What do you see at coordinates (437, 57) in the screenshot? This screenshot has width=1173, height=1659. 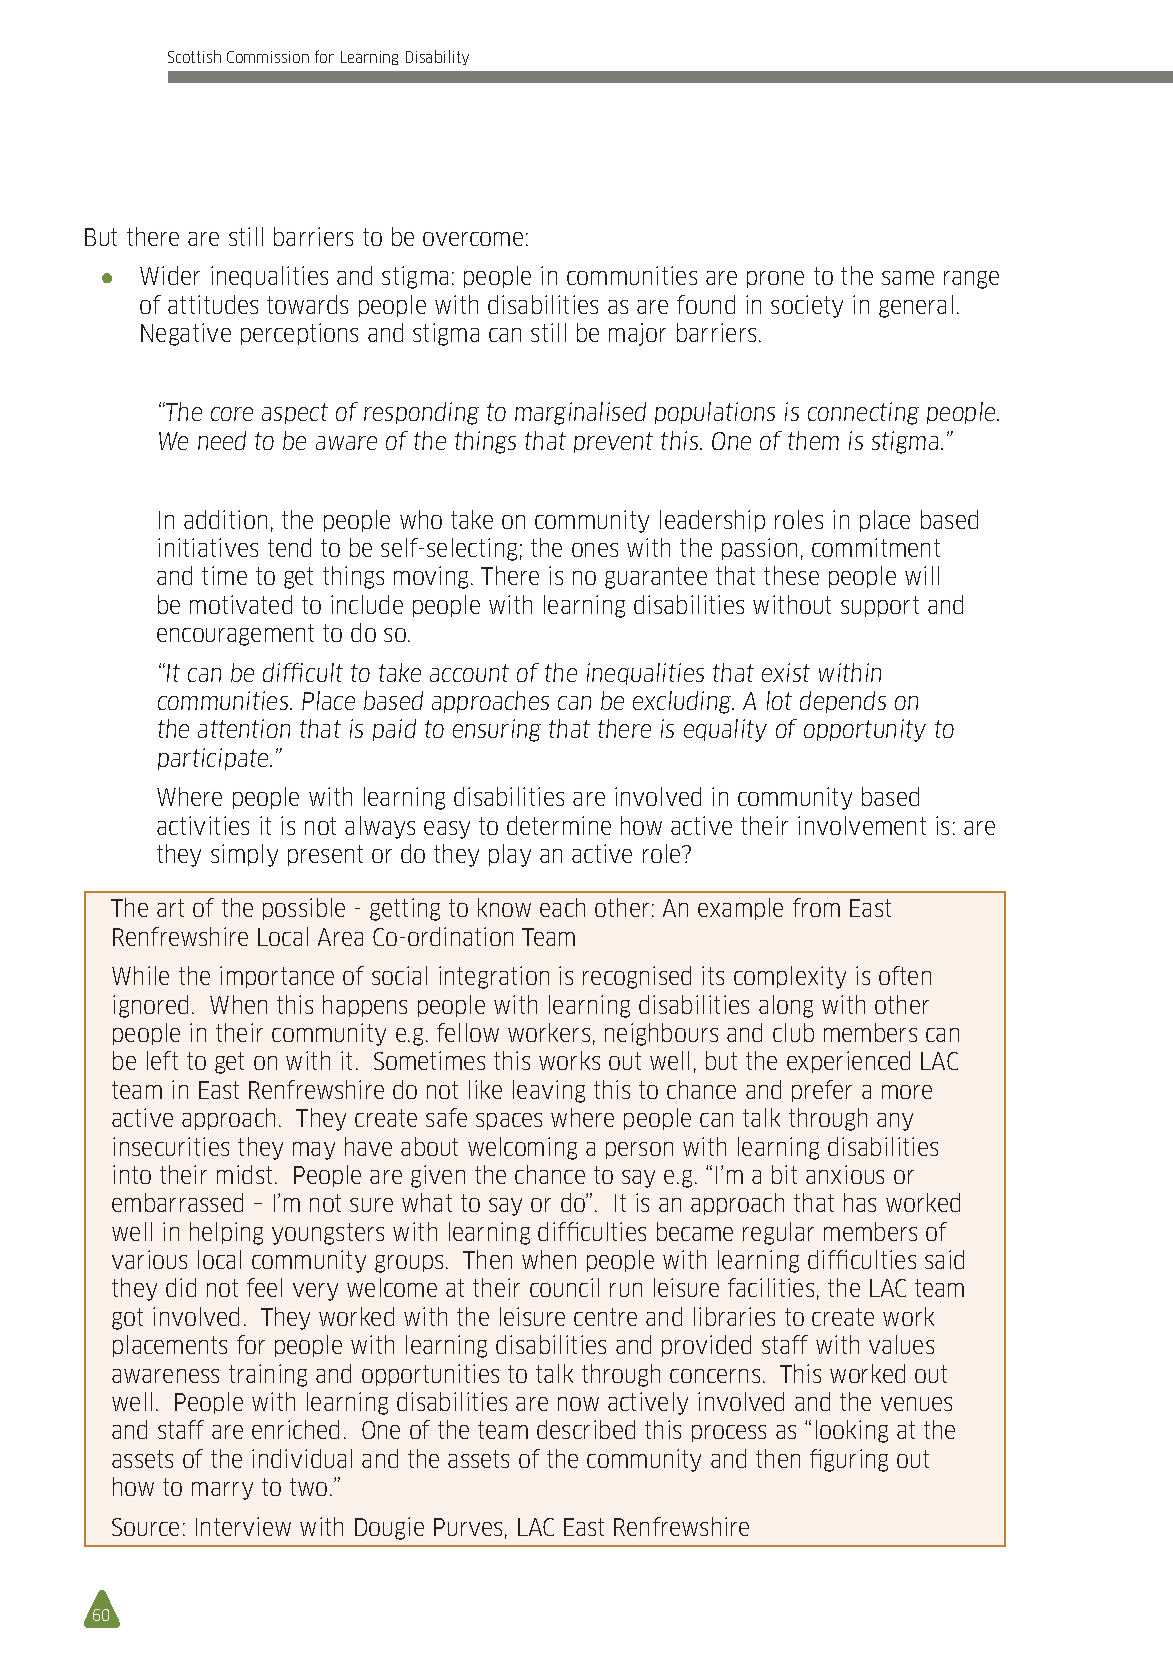 I see `Disability` at bounding box center [437, 57].
